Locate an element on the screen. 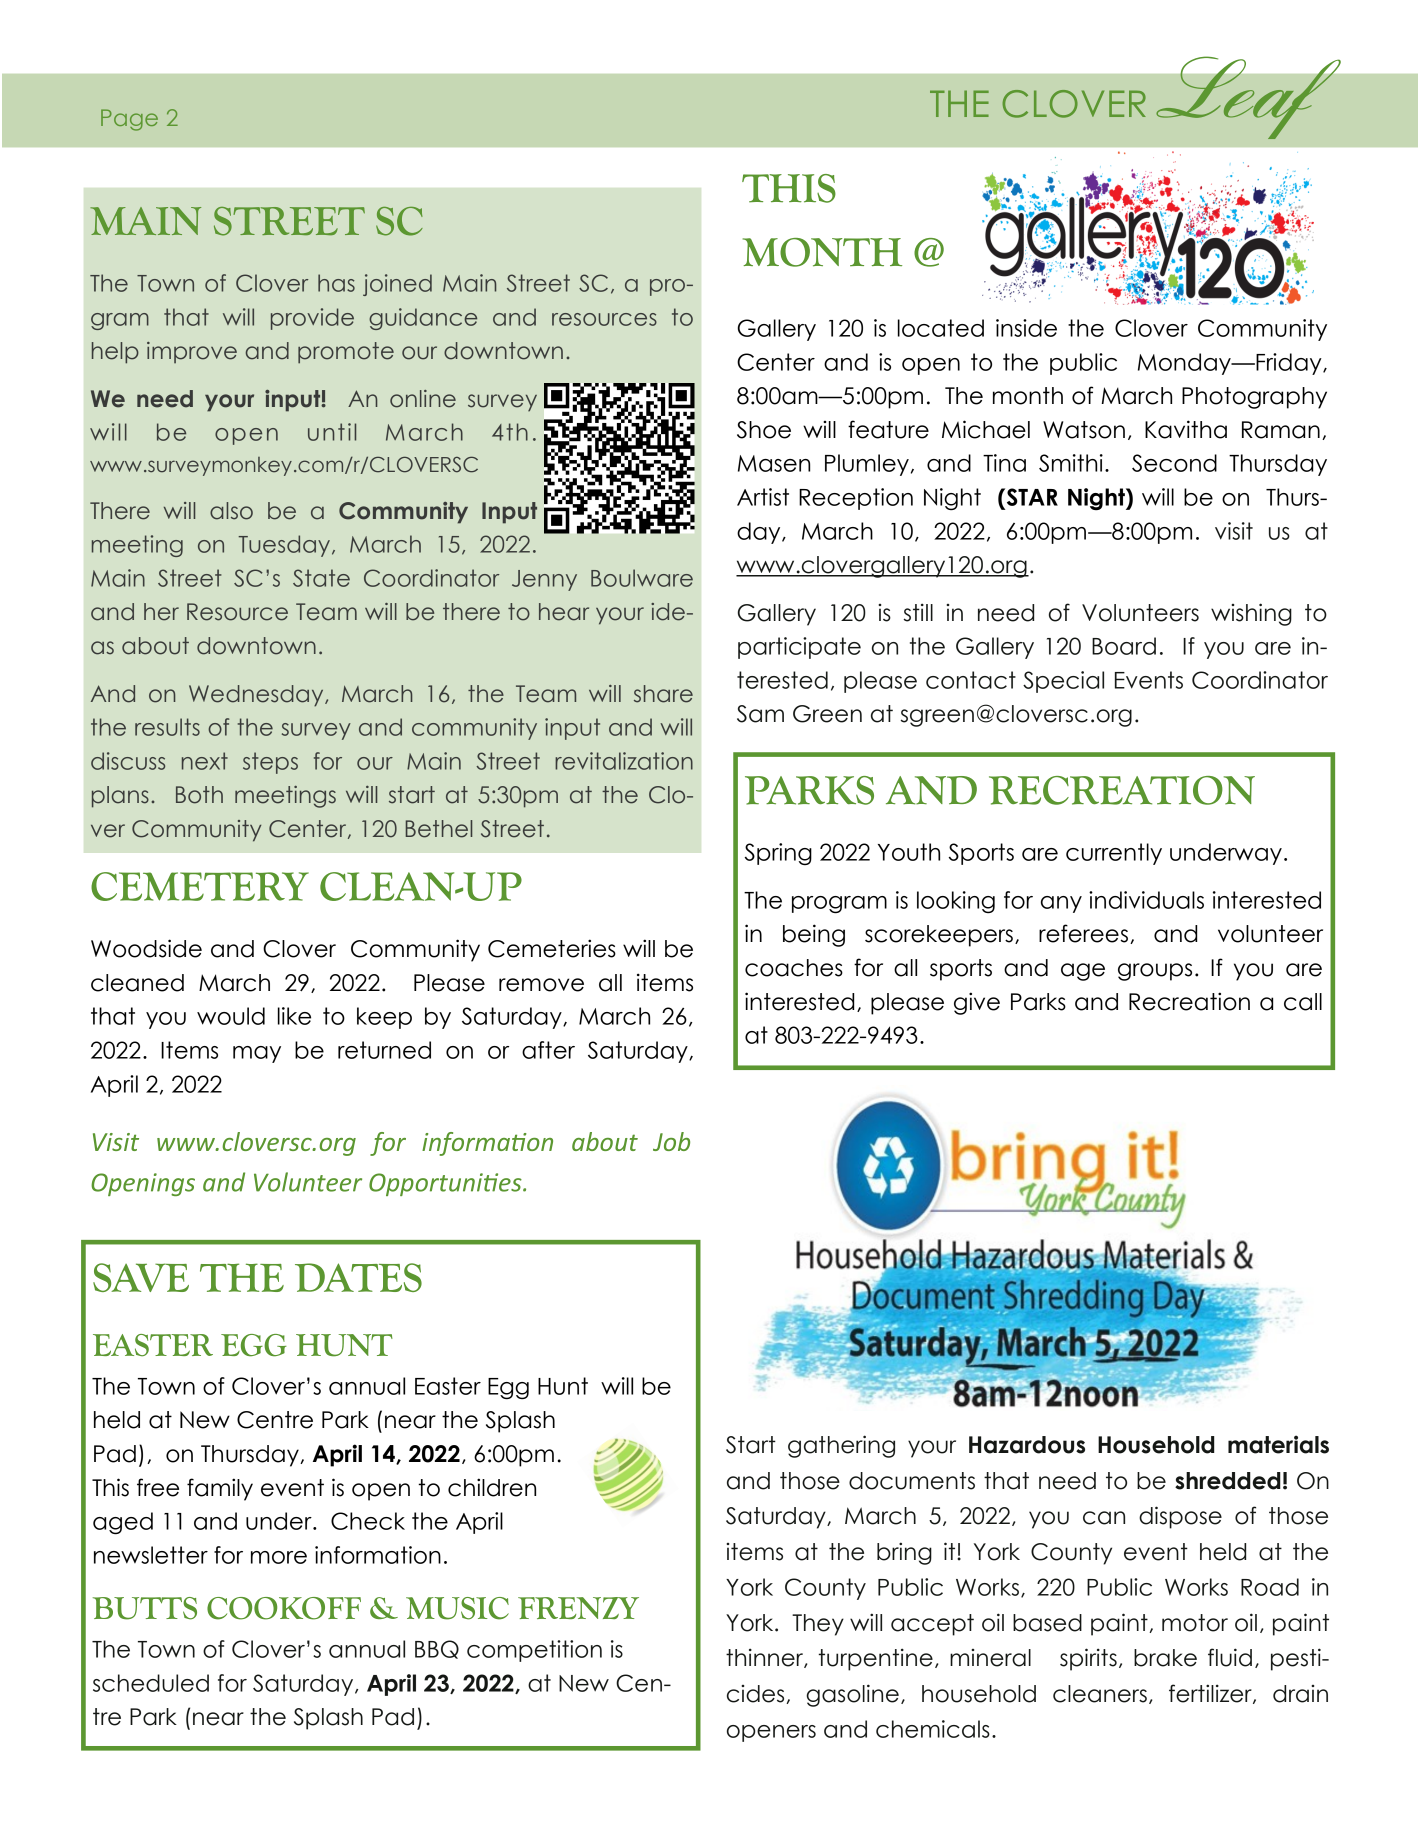 This screenshot has height=1835, width=1418. Page is located at coordinates (129, 120).
